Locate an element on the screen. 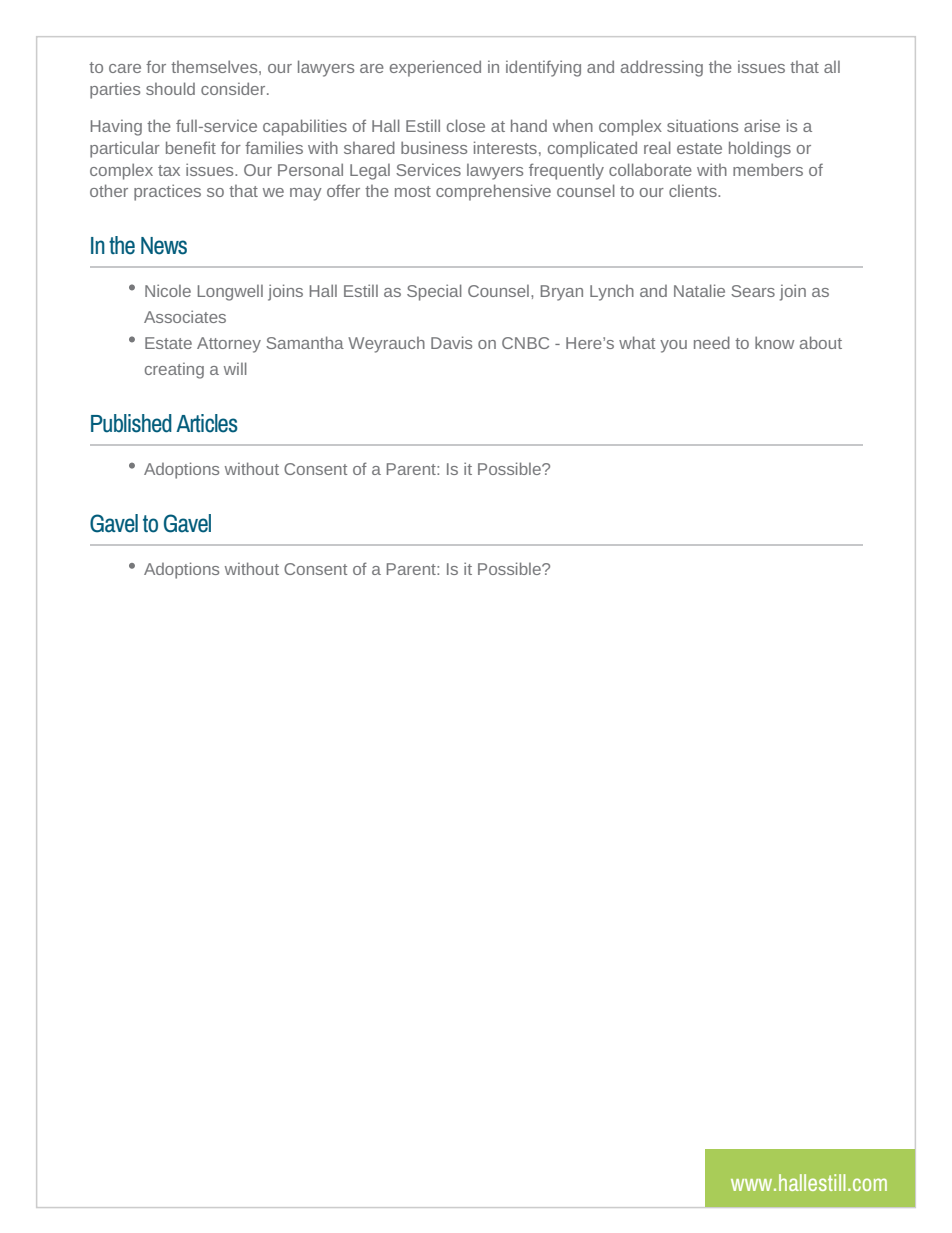 Image resolution: width=952 pixels, height=1233 pixels. addressing is located at coordinates (662, 68).
